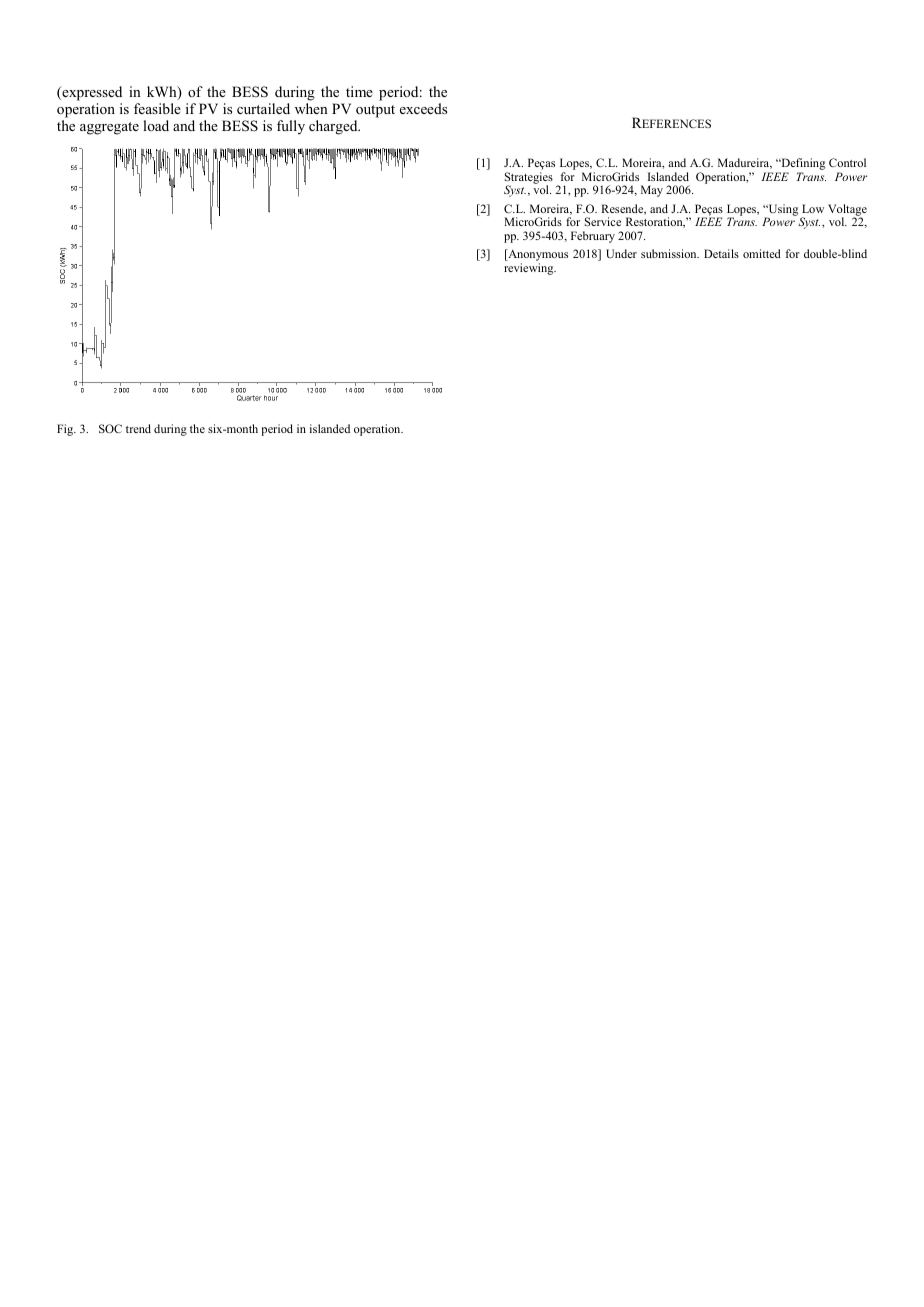 This screenshot has width=924, height=1307. Describe the element at coordinates (110, 428) in the screenshot. I see `SOC` at that location.
